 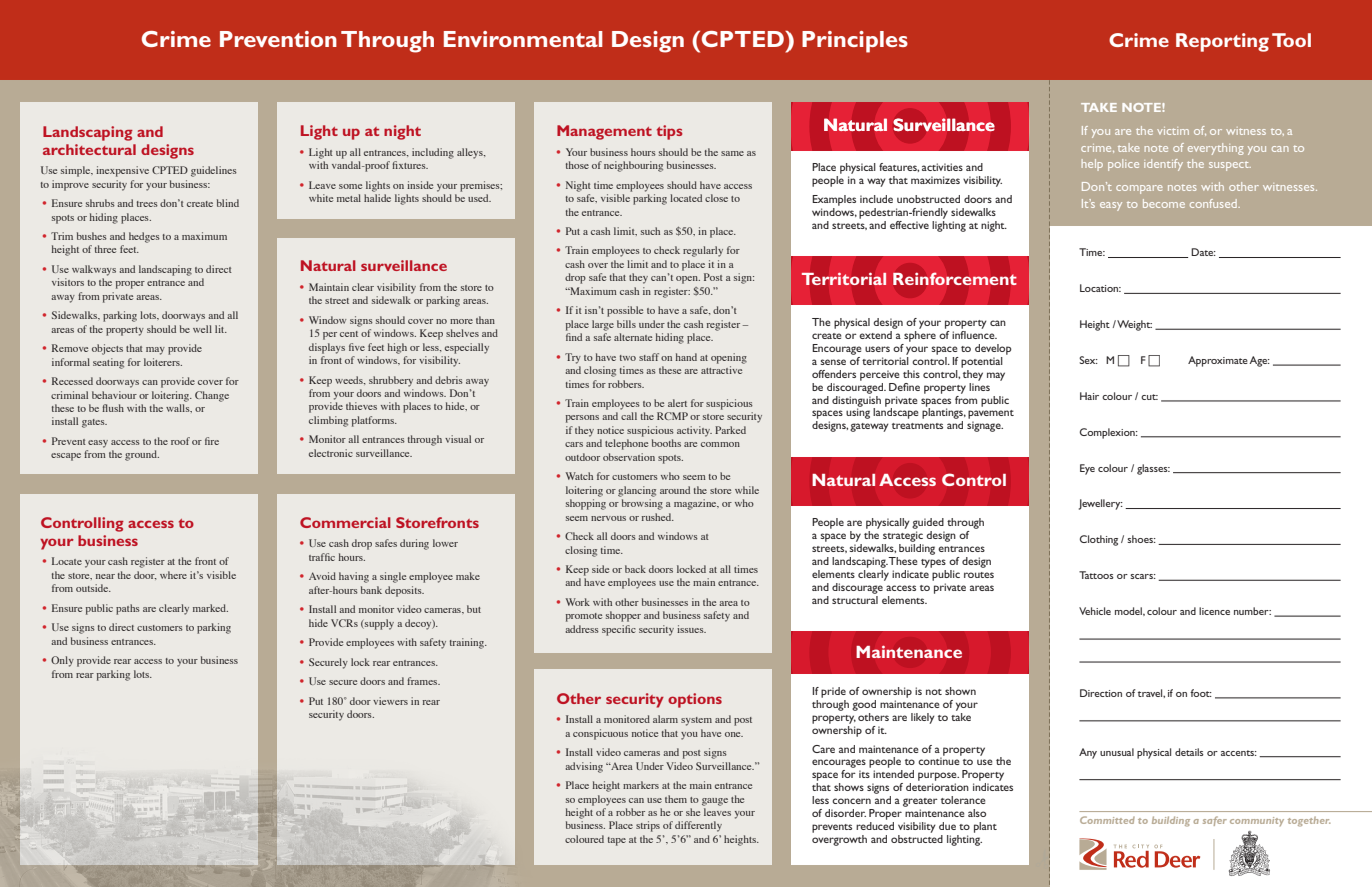 I want to click on differently, so click(x=698, y=826).
